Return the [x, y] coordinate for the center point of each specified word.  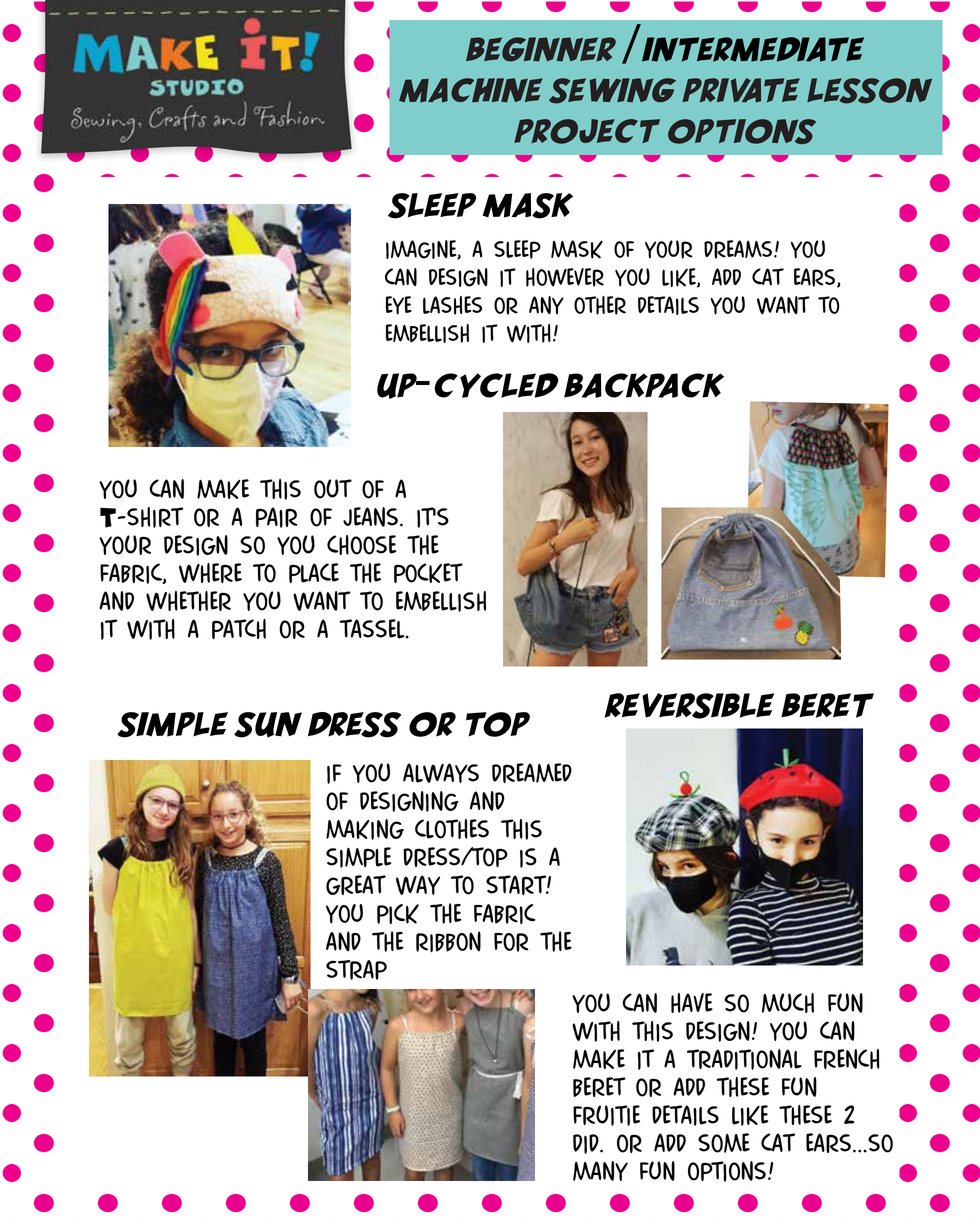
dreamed [532, 773]
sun [268, 725]
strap [356, 970]
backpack [644, 385]
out [333, 489]
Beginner [541, 49]
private [741, 90]
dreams [738, 249]
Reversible [689, 706]
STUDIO [197, 87]
